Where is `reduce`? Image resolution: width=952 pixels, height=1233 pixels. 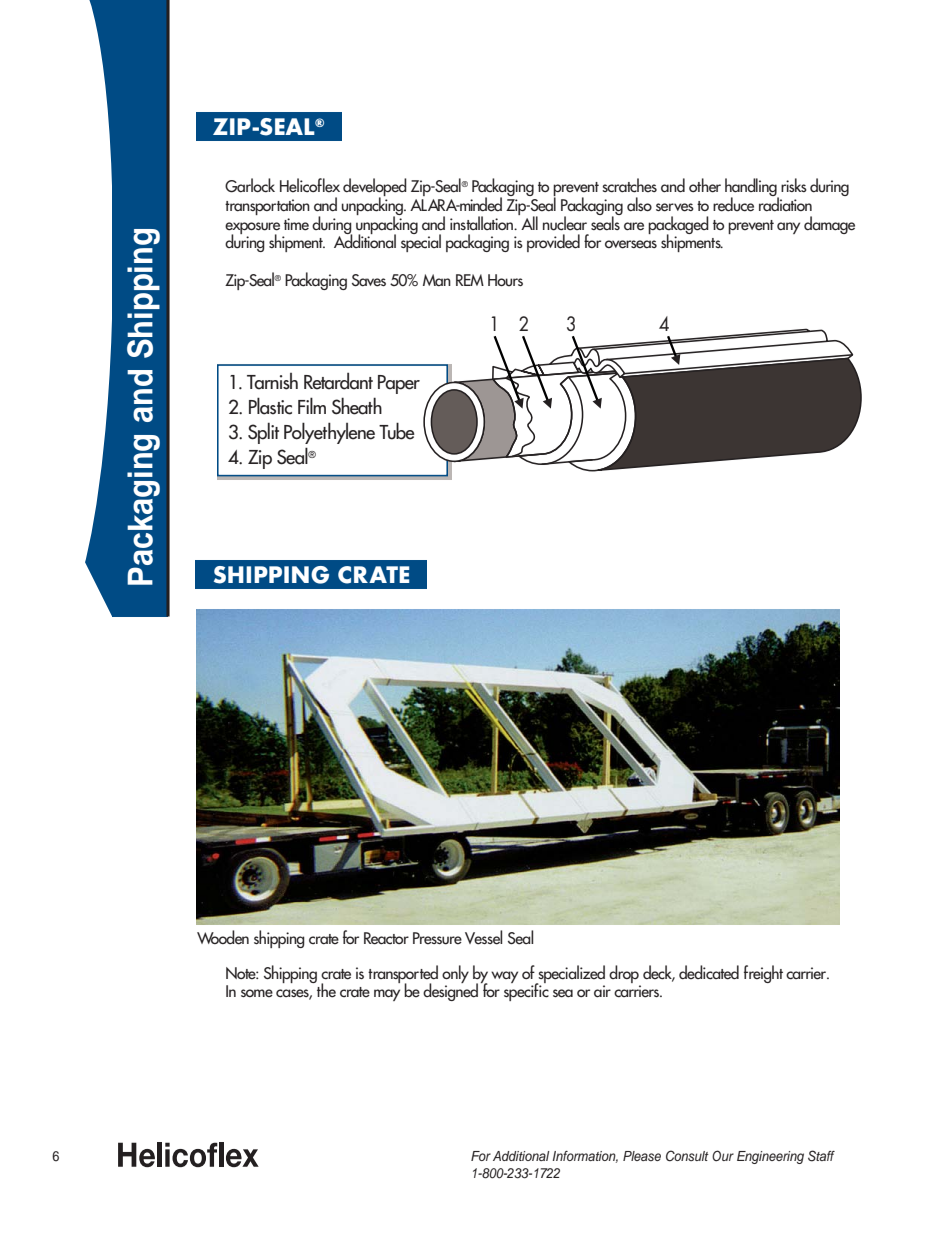
reduce is located at coordinates (733, 204).
